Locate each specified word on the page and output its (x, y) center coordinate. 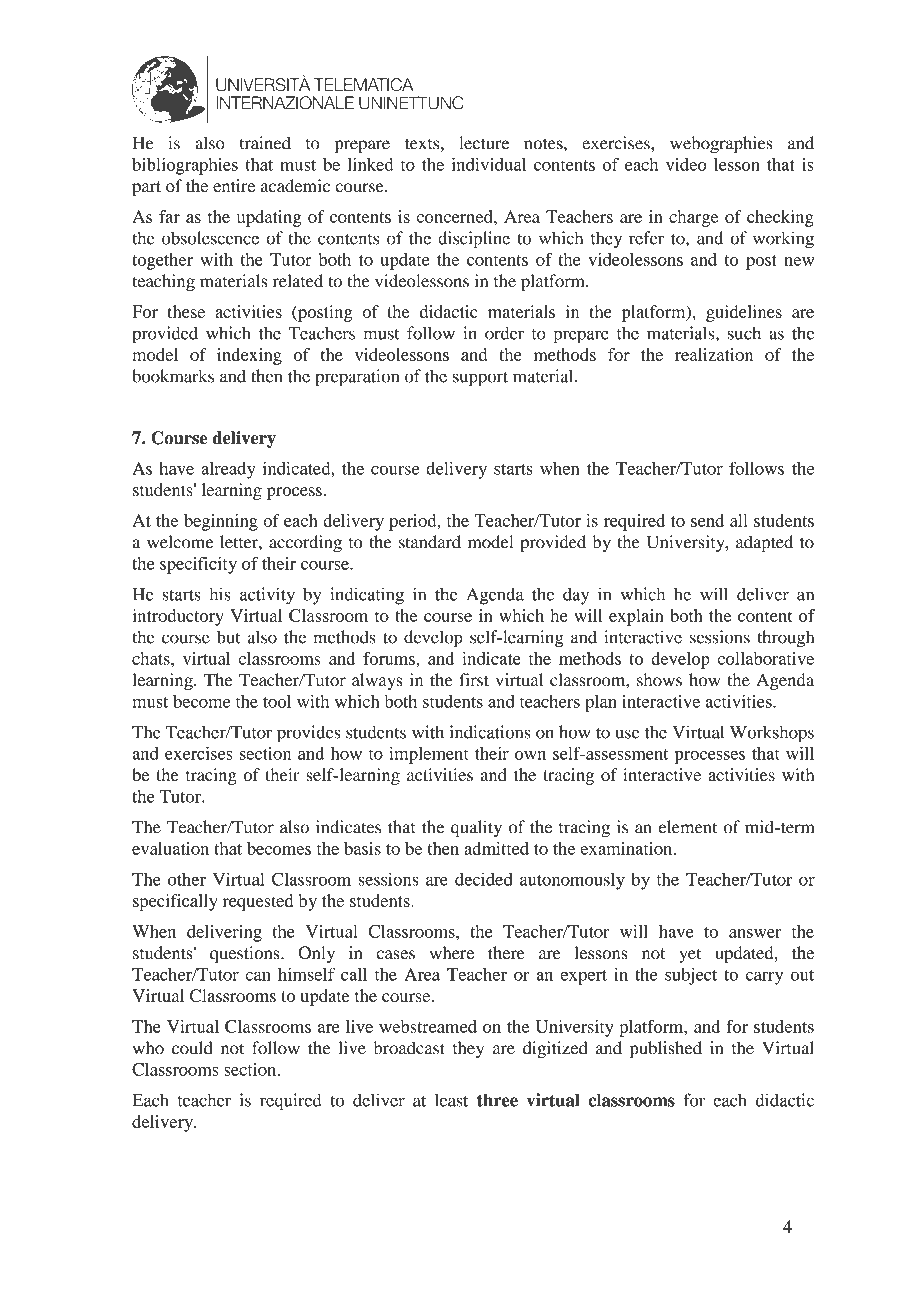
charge (693, 218)
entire (234, 186)
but (228, 637)
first (474, 680)
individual (489, 164)
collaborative (766, 658)
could (192, 1048)
